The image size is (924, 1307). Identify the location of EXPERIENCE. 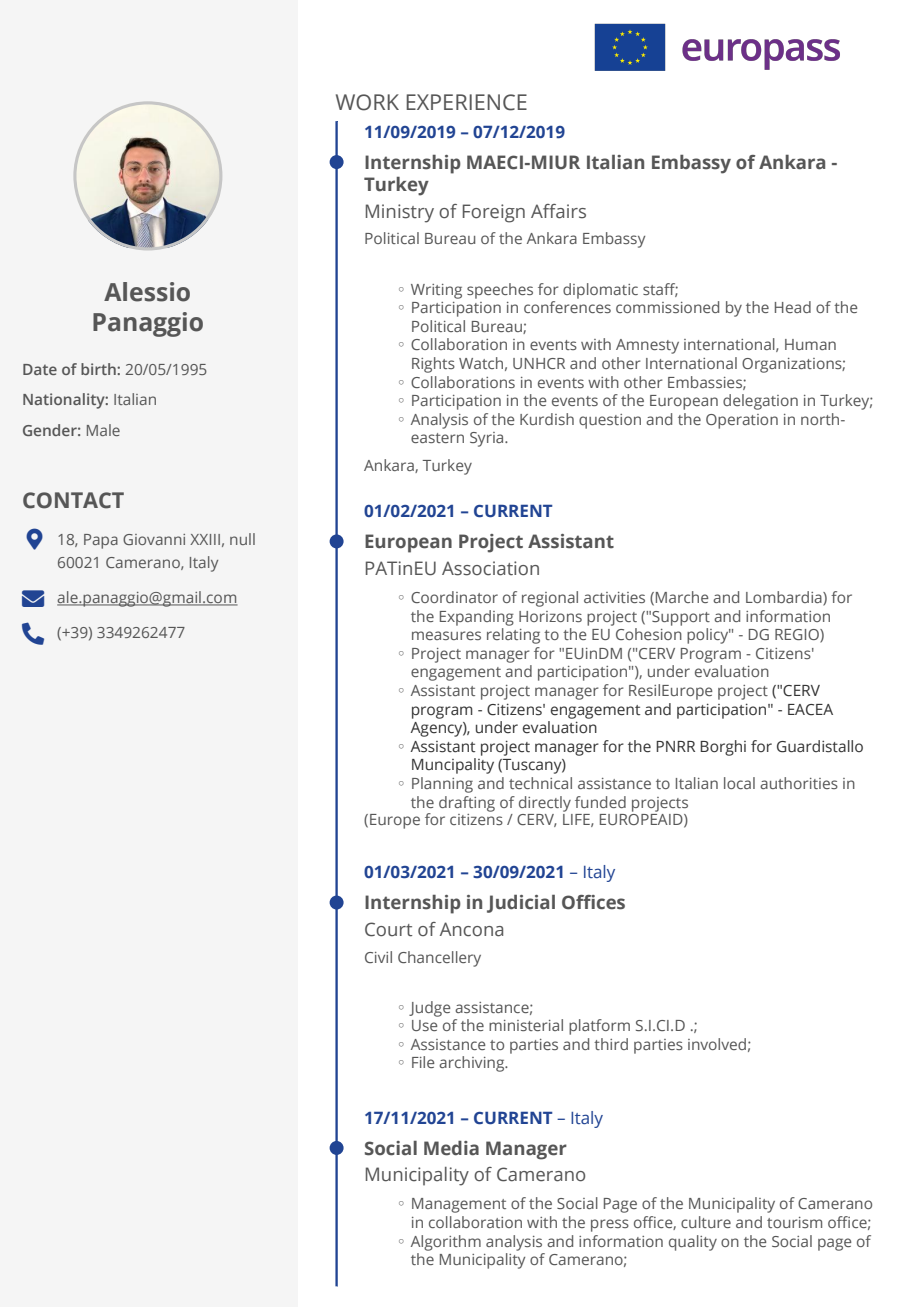
(466, 102).
